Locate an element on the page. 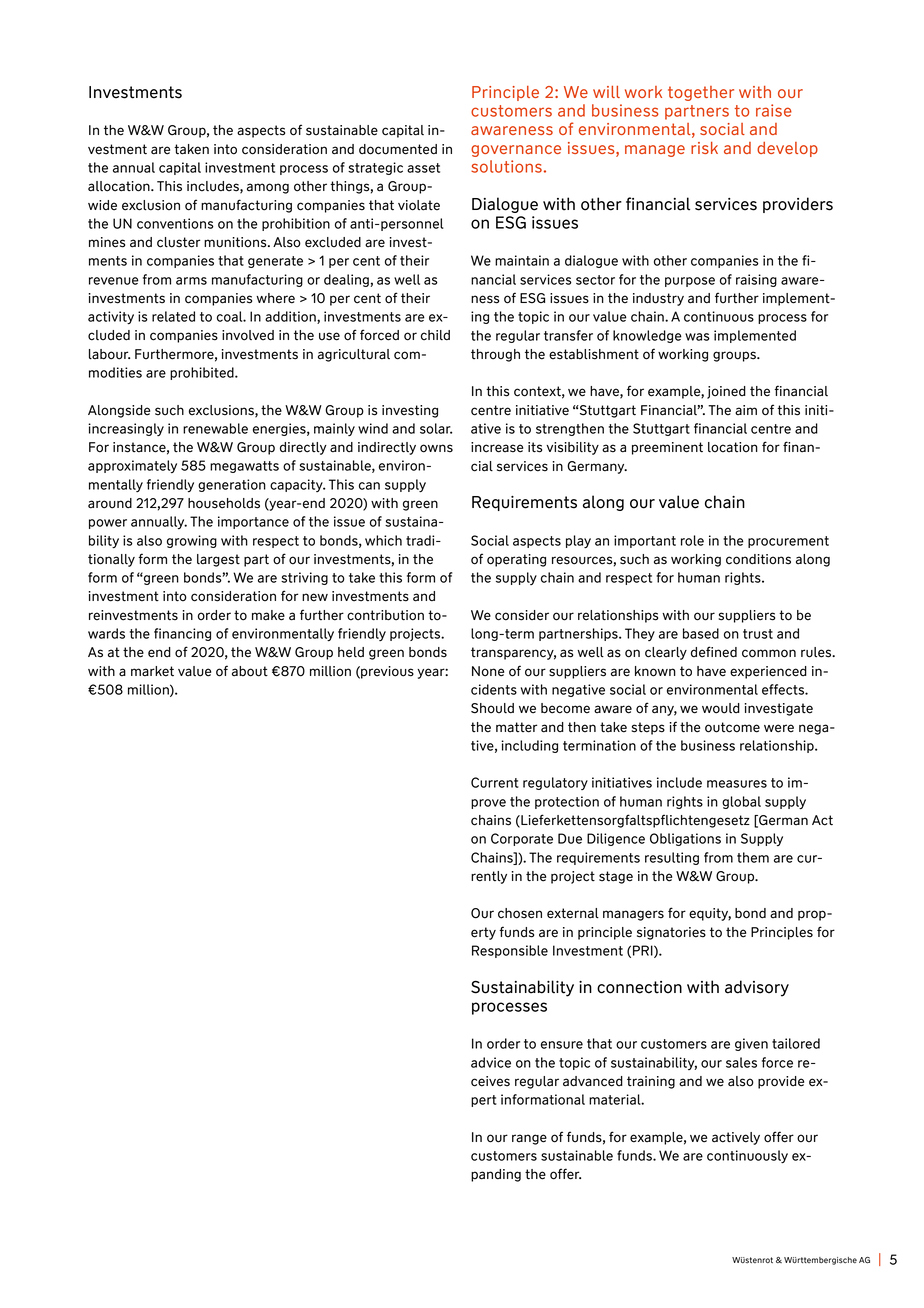 The height and width of the document is (1308, 924). among is located at coordinates (268, 188).
